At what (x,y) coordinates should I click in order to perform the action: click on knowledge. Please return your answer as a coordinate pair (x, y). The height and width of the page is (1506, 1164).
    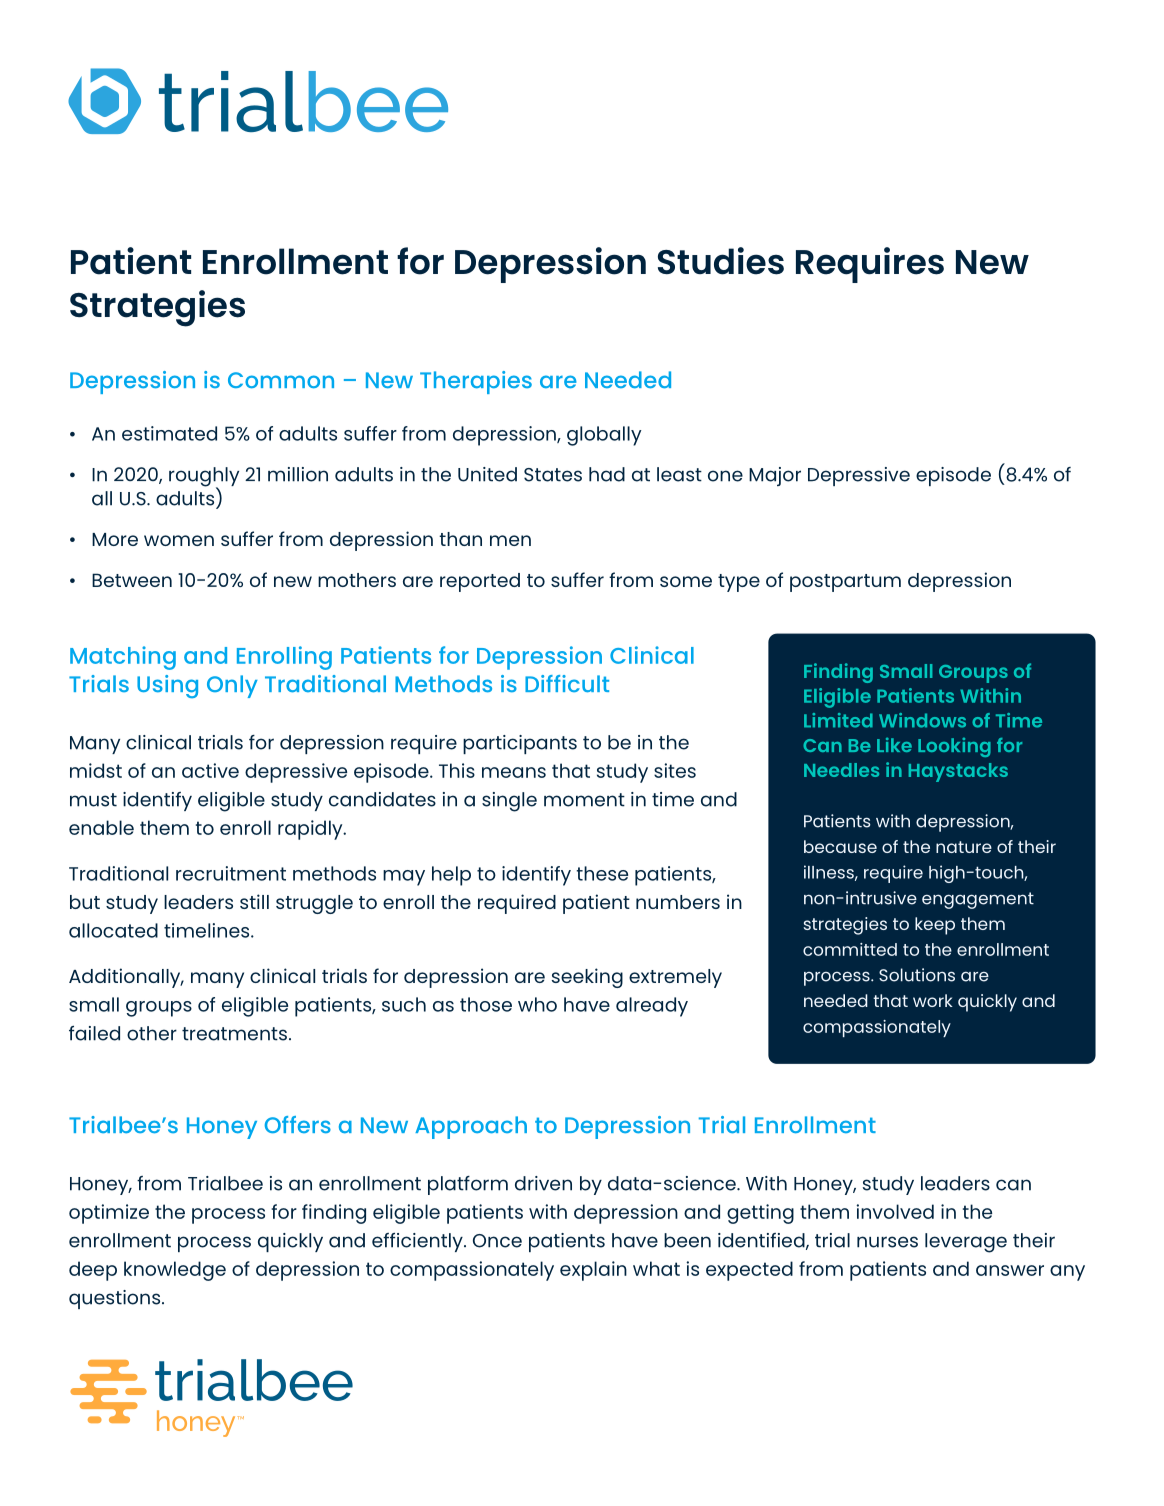
    Looking at the image, I should click on (175, 1271).
